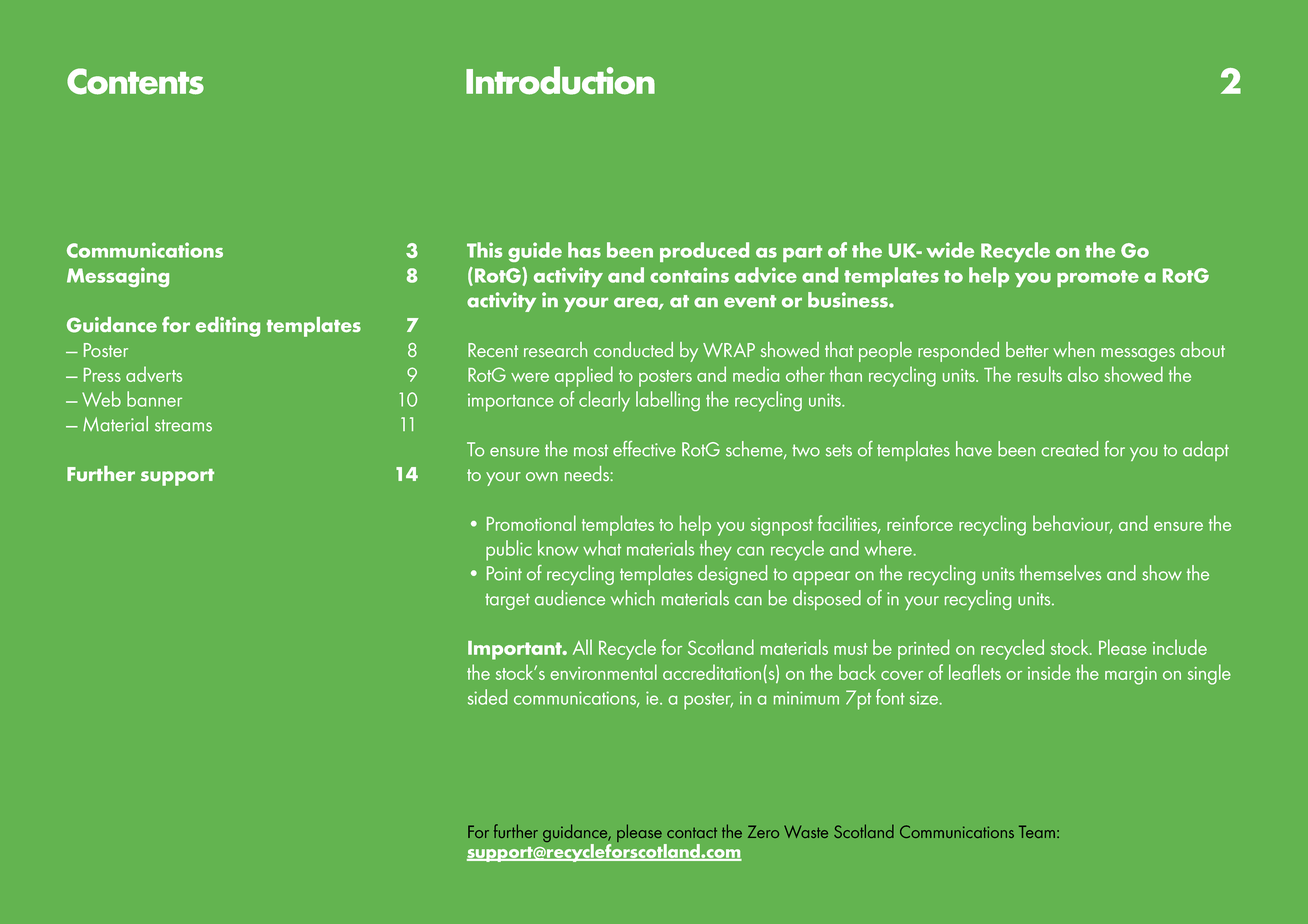  What do you see at coordinates (135, 81) in the image?
I see `Contents` at bounding box center [135, 81].
